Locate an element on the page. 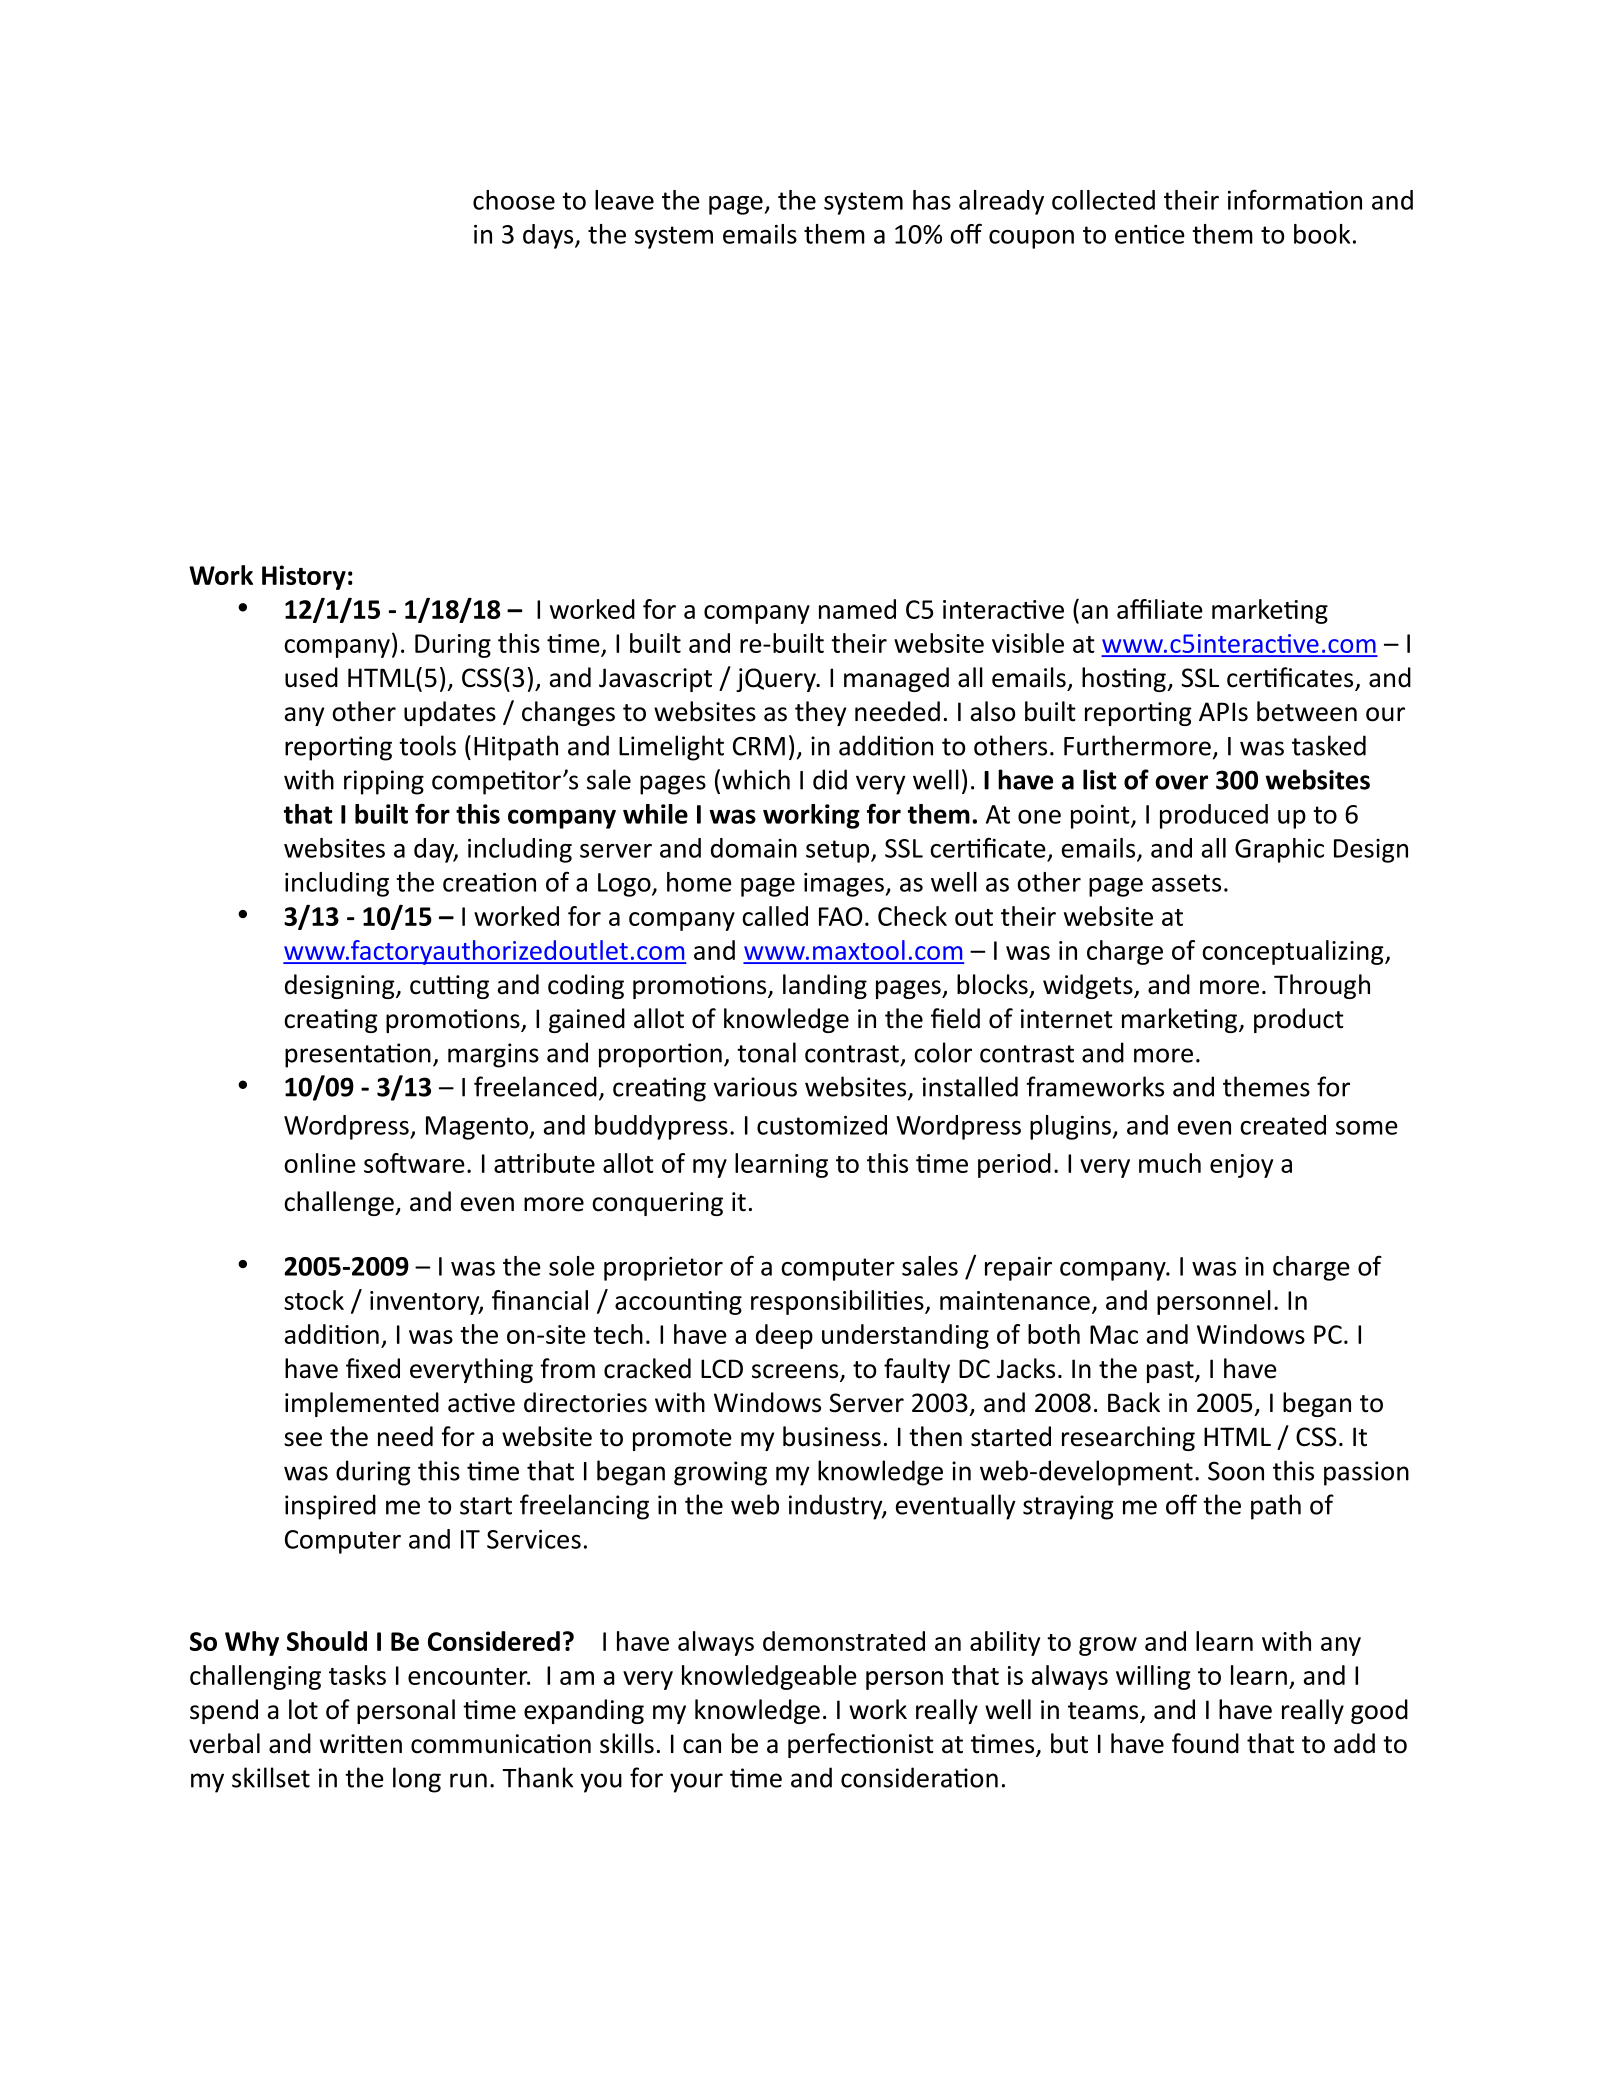  screens is located at coordinates (795, 1371).
